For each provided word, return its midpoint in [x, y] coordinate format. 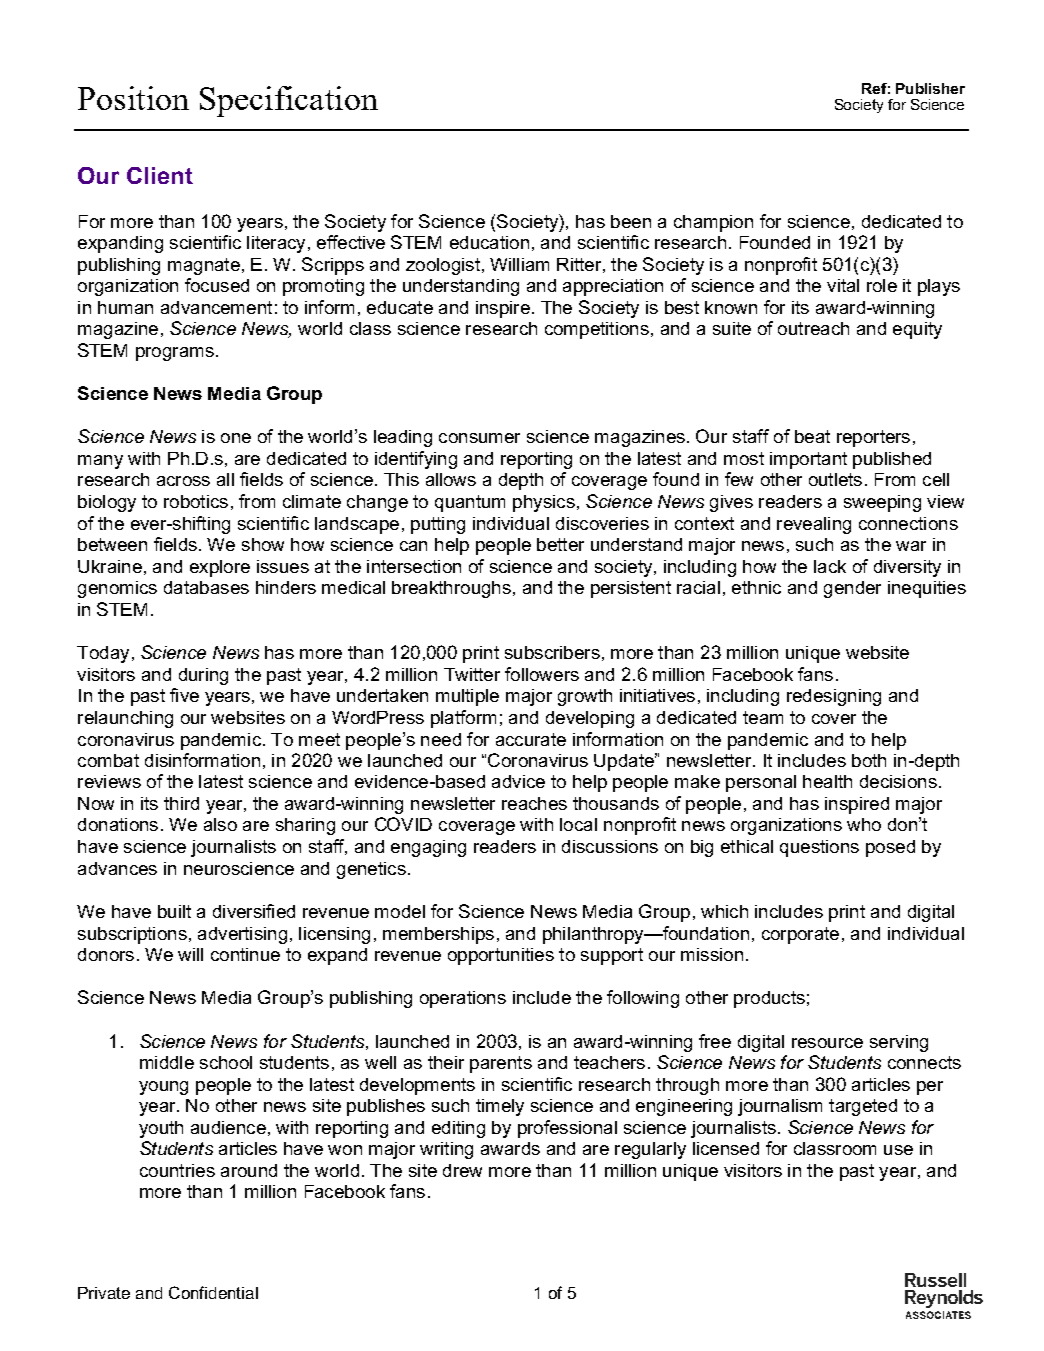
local [578, 824]
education [489, 242]
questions [819, 848]
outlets [835, 479]
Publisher [930, 88]
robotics [196, 501]
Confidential [213, 1292]
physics [544, 503]
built [174, 911]
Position [133, 98]
